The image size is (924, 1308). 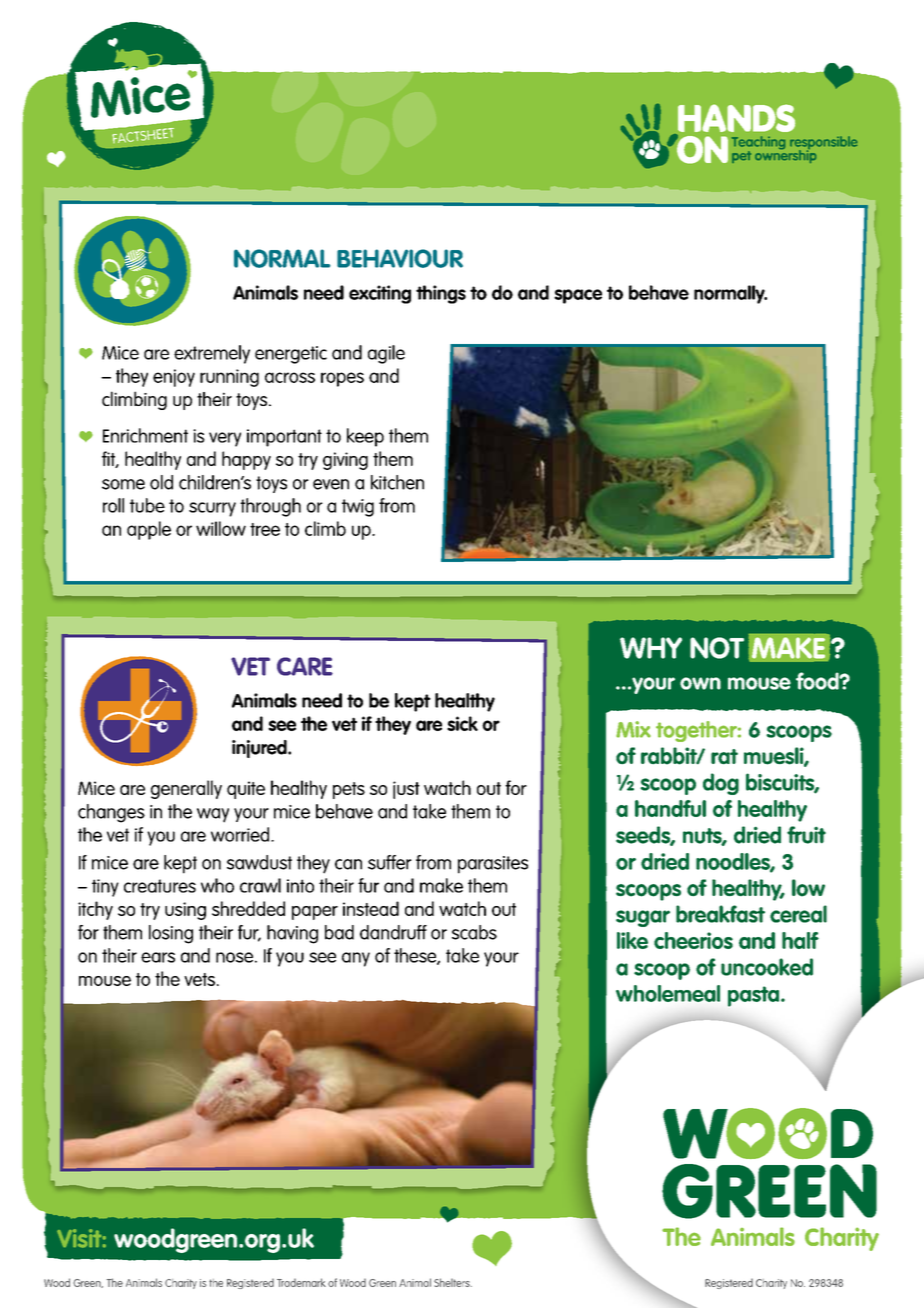 What do you see at coordinates (212, 354) in the page?
I see `extremely` at bounding box center [212, 354].
